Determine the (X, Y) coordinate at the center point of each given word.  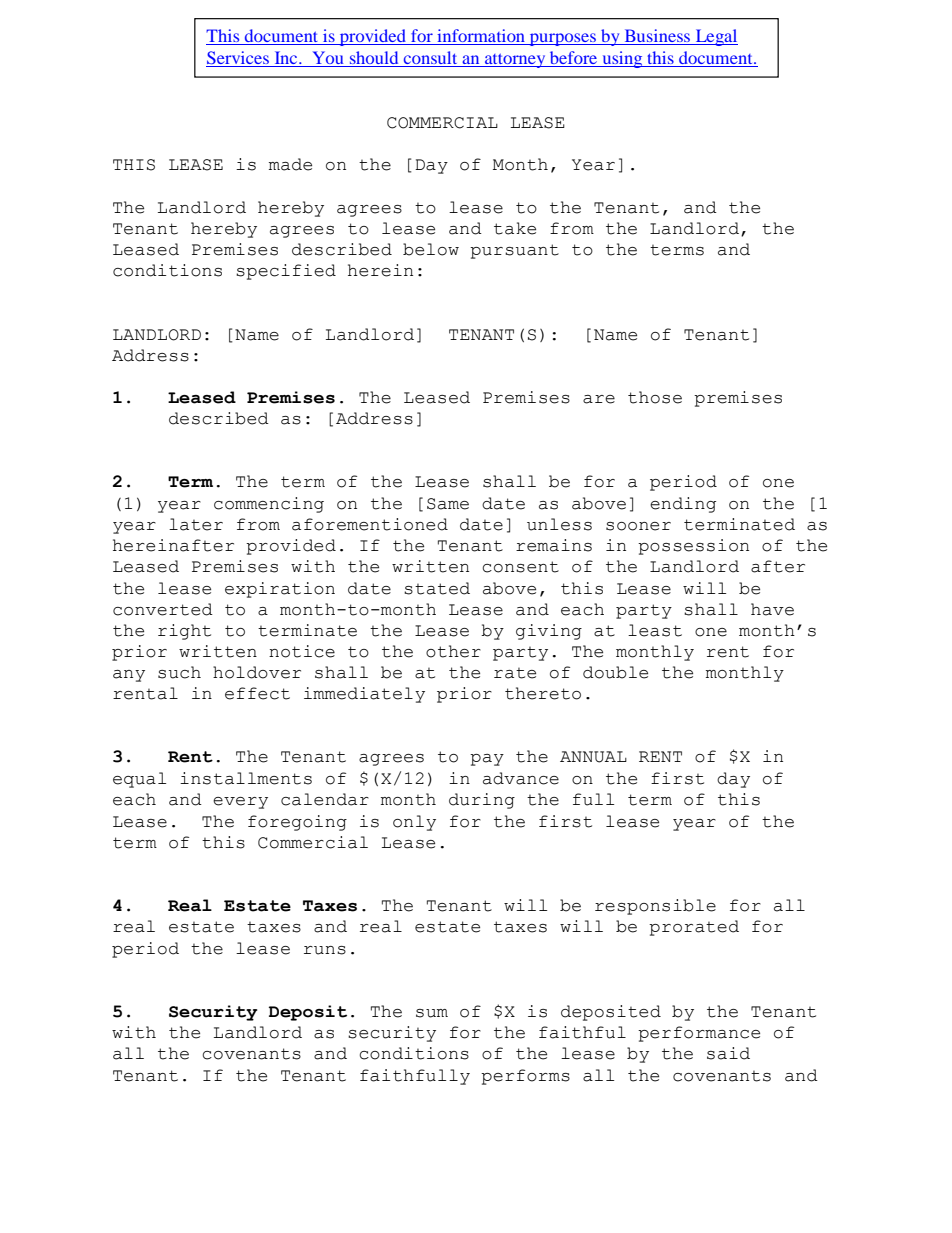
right (184, 632)
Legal (715, 37)
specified (286, 272)
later (196, 524)
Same (448, 504)
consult (430, 57)
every (240, 803)
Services (239, 59)
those (655, 397)
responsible (655, 907)
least (655, 630)
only (414, 823)
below (431, 249)
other (453, 651)
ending (683, 505)
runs (325, 950)
